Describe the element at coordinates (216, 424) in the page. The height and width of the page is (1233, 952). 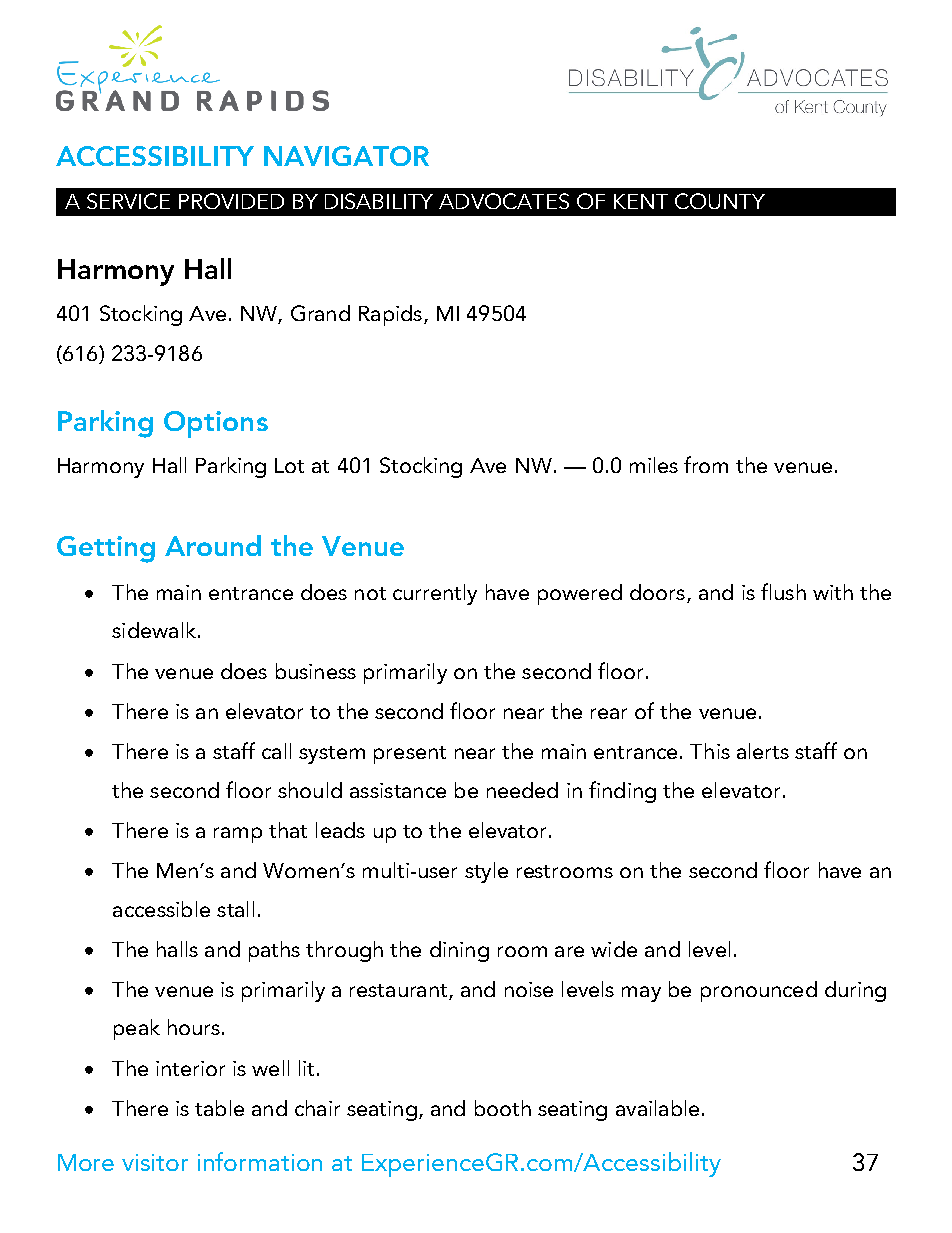
I see `Options` at that location.
